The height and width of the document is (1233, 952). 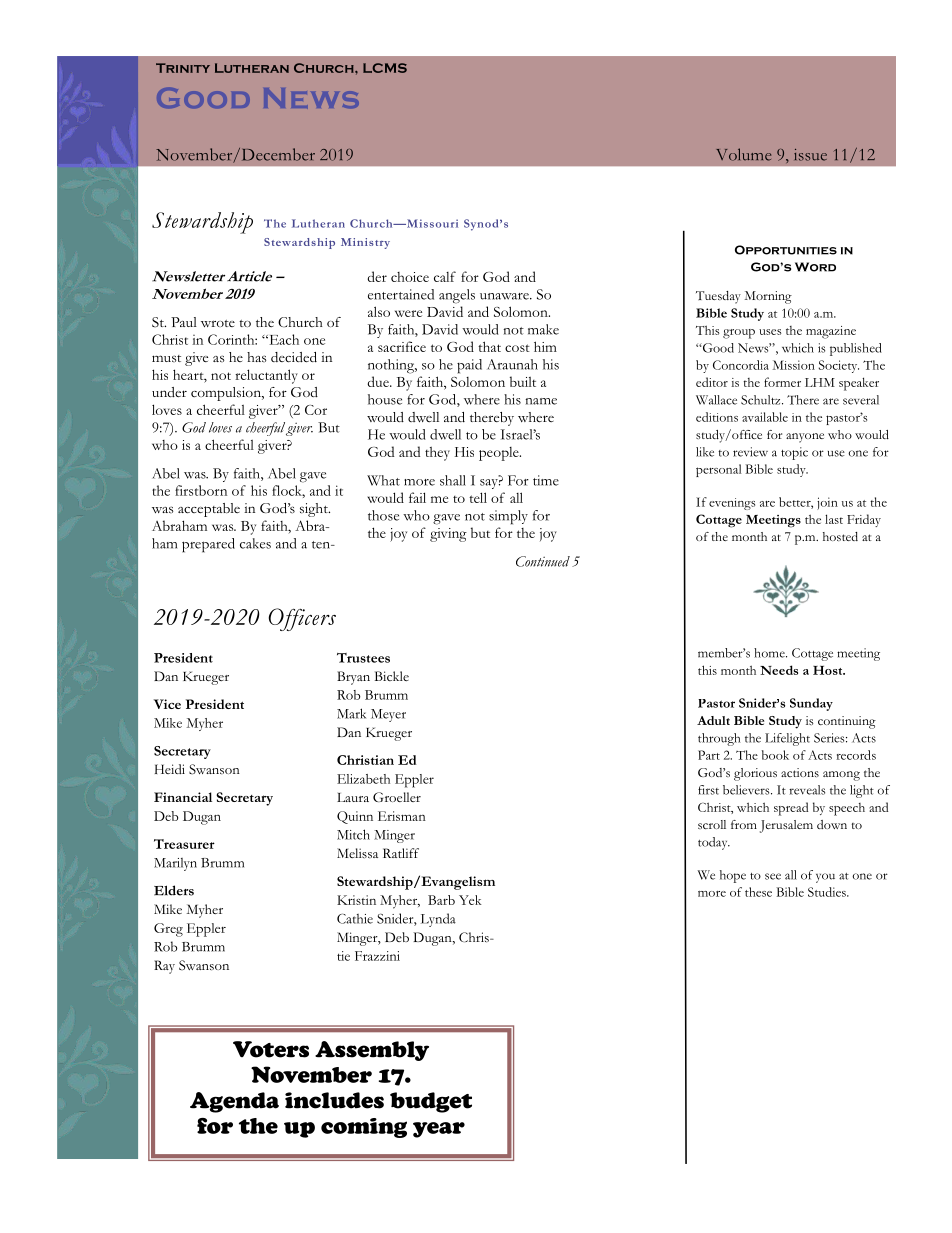 I want to click on LCMS, so click(x=385, y=68).
